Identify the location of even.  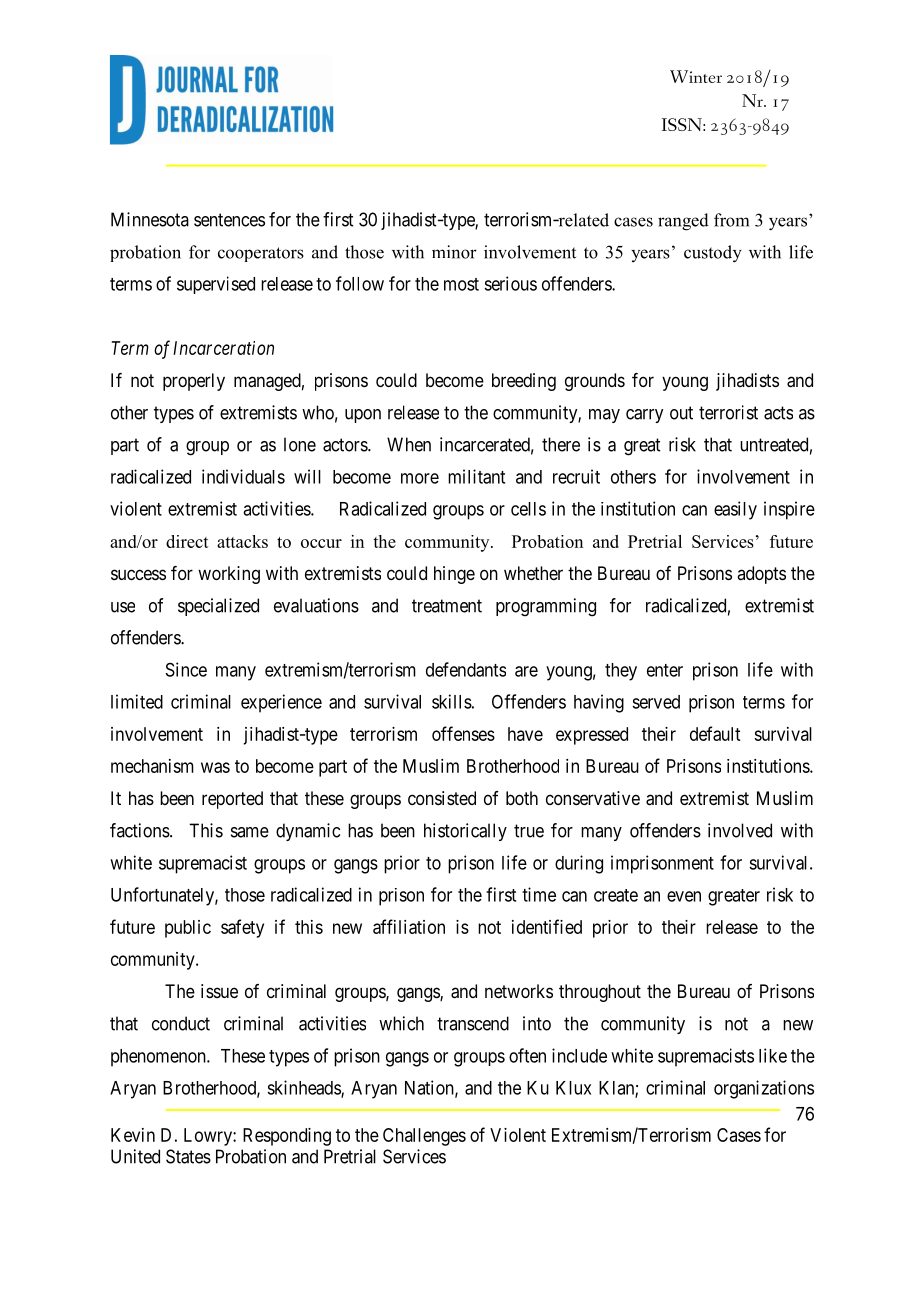
(684, 896).
